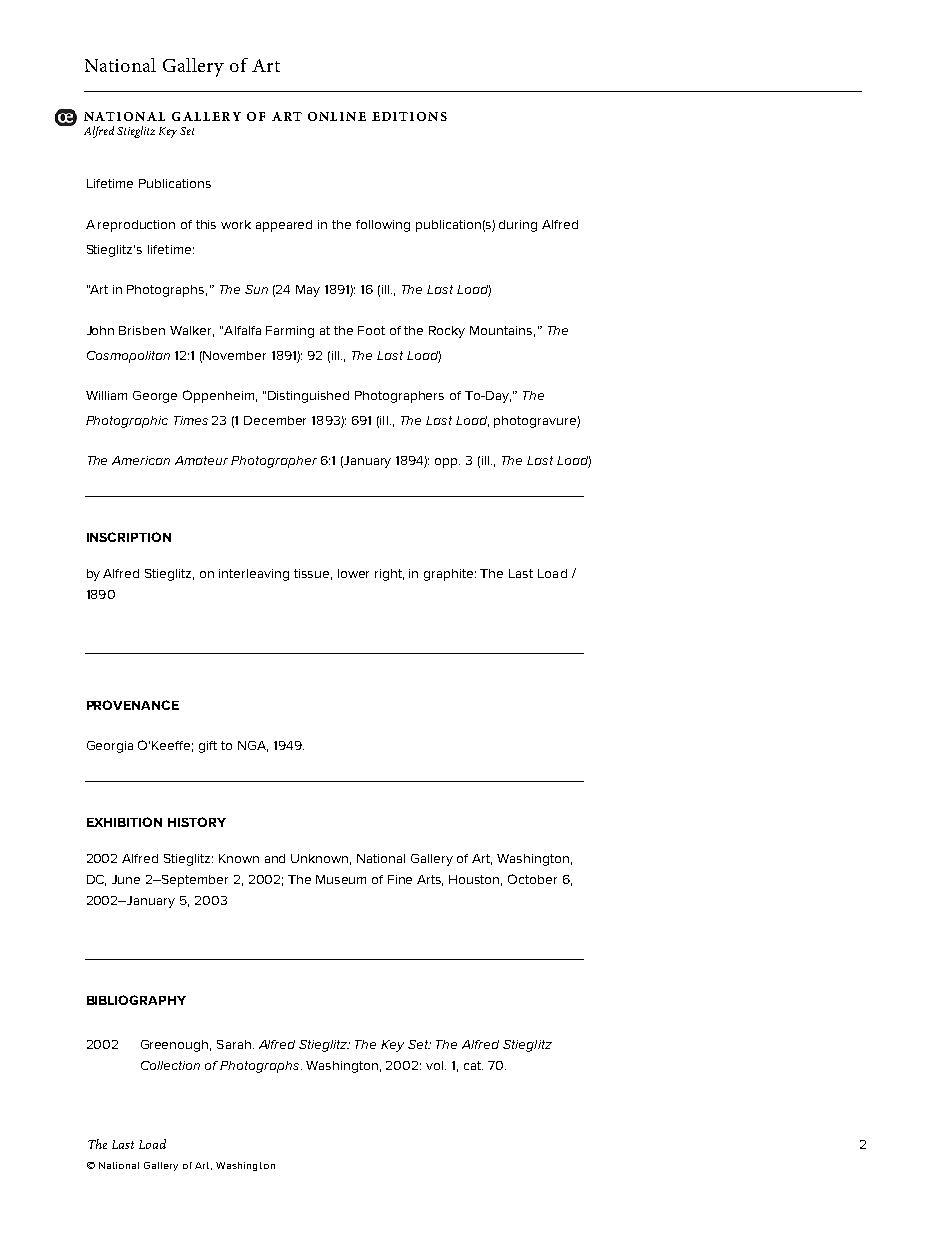 This screenshot has height=1233, width=952. Describe the element at coordinates (275, 858) in the screenshot. I see `and` at that location.
